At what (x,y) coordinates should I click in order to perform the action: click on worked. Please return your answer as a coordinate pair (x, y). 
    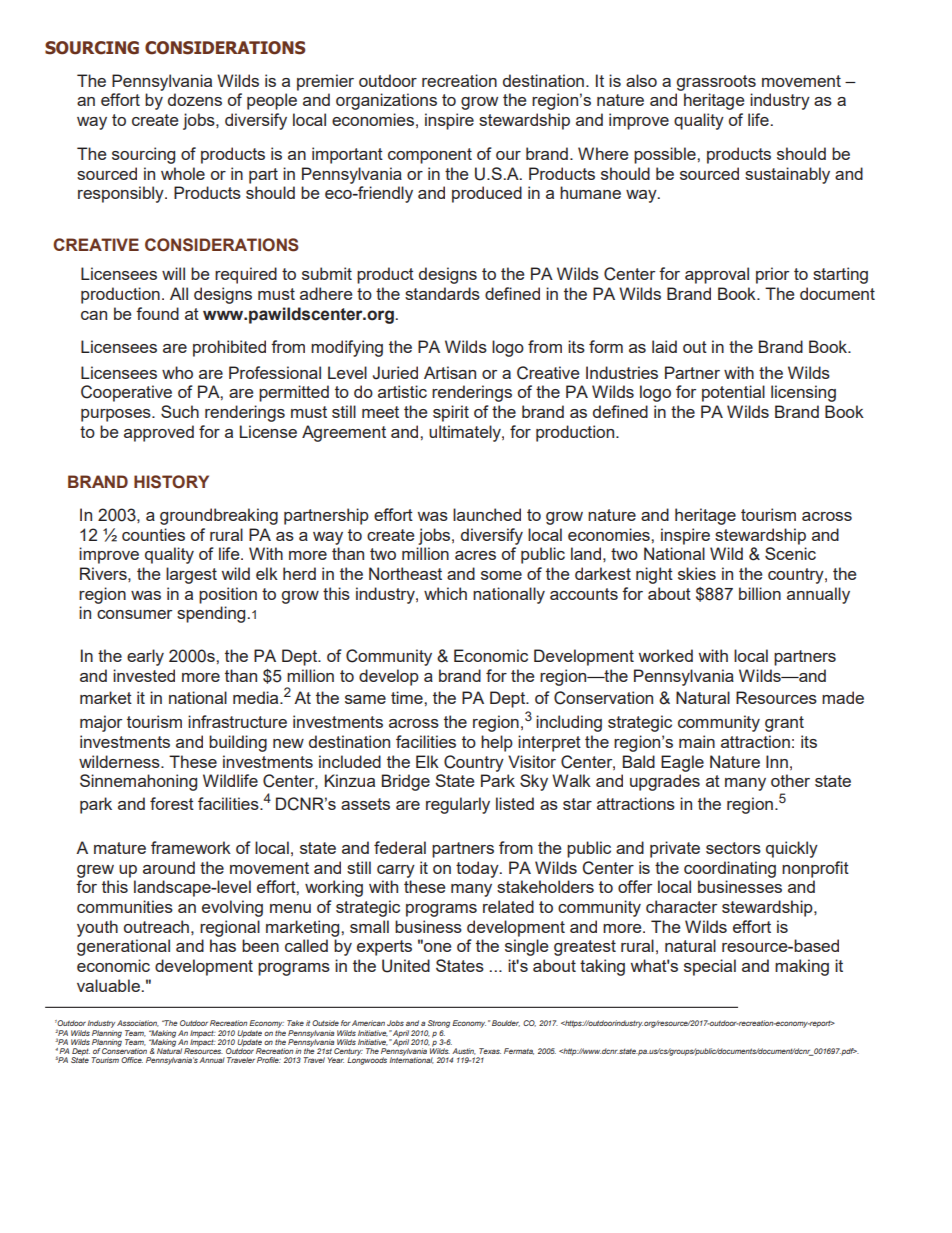
    Looking at the image, I should click on (666, 655).
